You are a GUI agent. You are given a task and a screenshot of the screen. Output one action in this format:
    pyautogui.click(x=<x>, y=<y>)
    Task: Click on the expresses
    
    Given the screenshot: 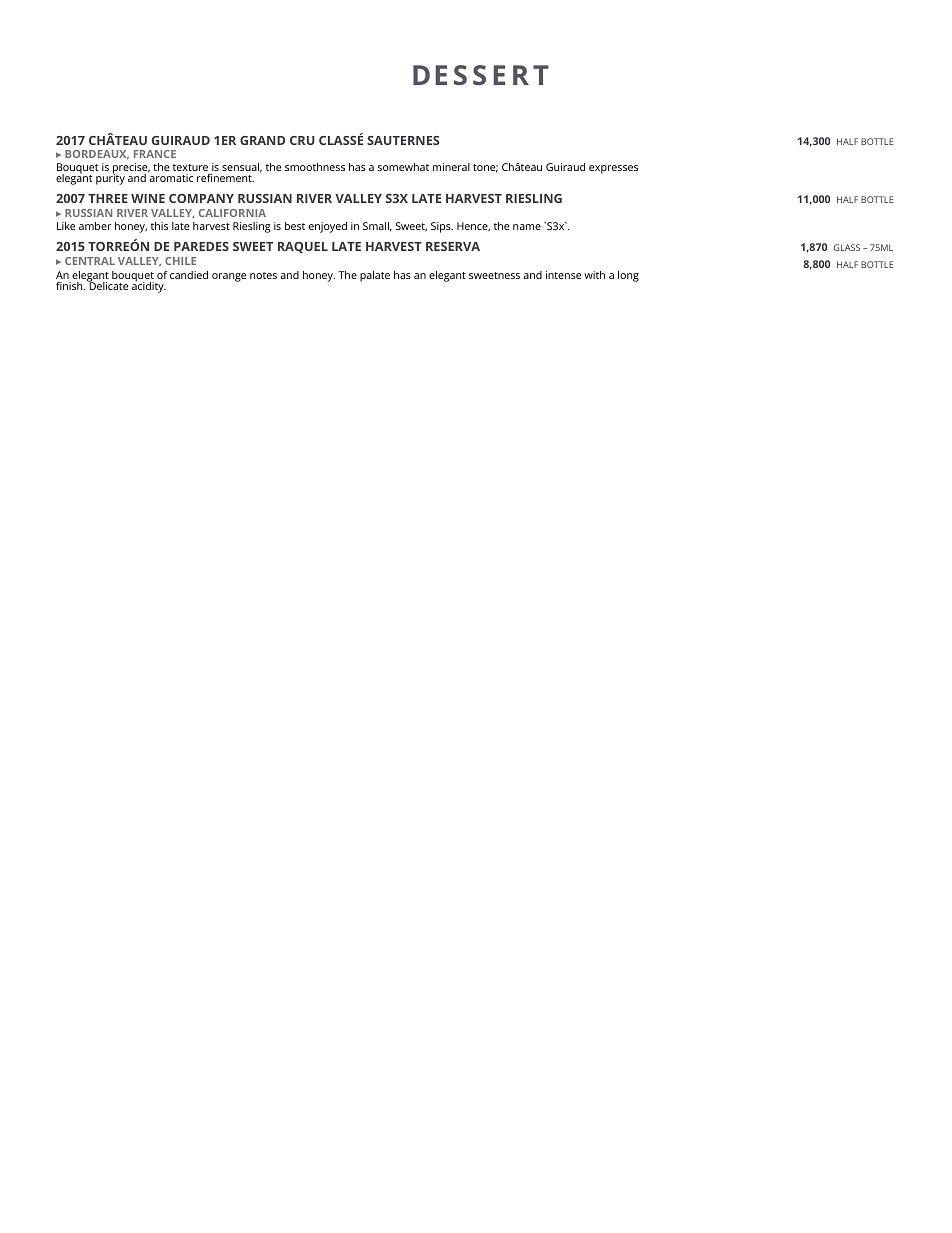 What is the action you would take?
    pyautogui.click(x=613, y=169)
